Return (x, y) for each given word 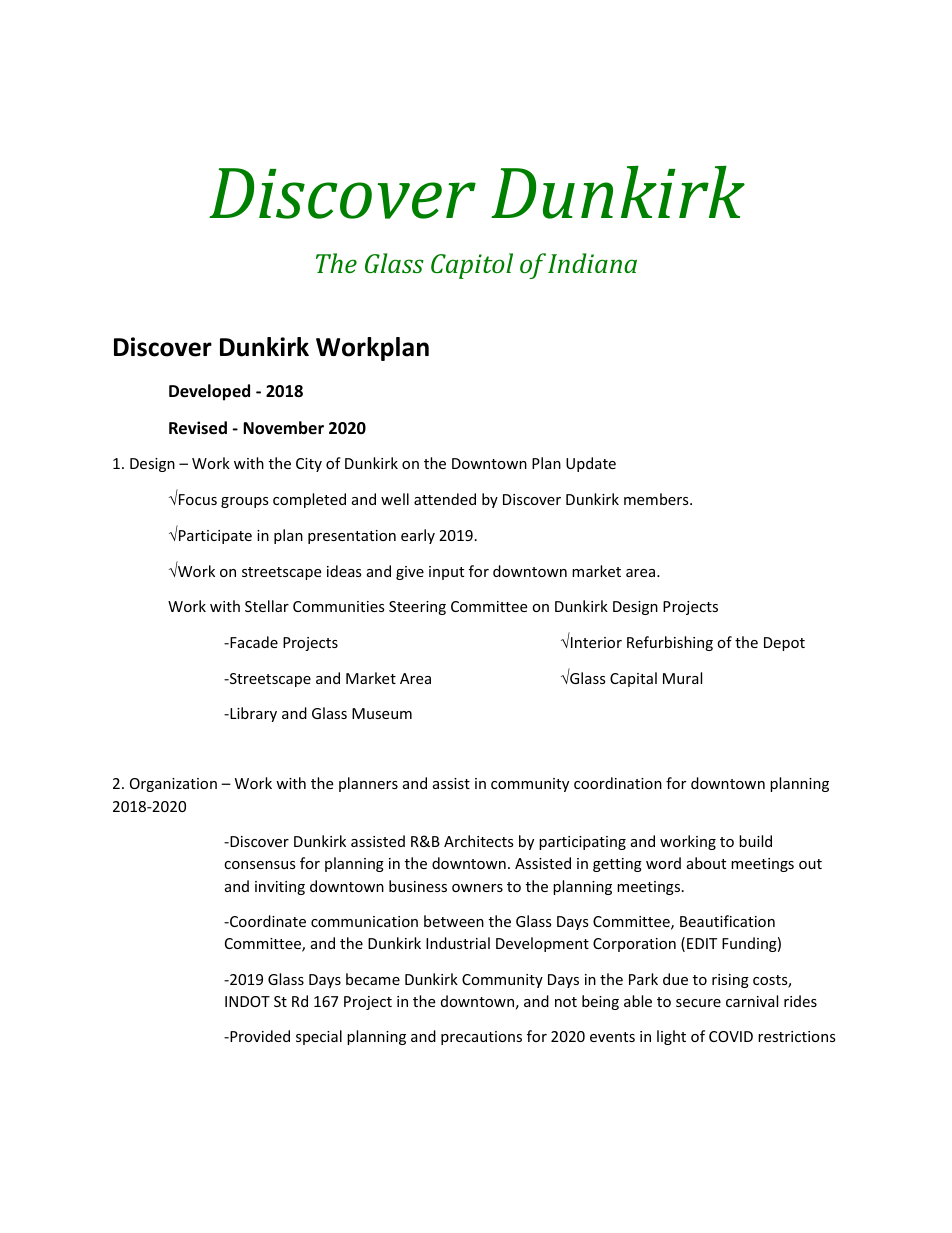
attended (445, 499)
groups (245, 502)
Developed (209, 392)
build (755, 841)
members (657, 499)
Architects (479, 841)
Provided (259, 1036)
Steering (417, 608)
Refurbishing (670, 643)
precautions (481, 1038)
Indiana (592, 263)
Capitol (472, 266)
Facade (253, 642)
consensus (260, 865)
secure (698, 1003)
